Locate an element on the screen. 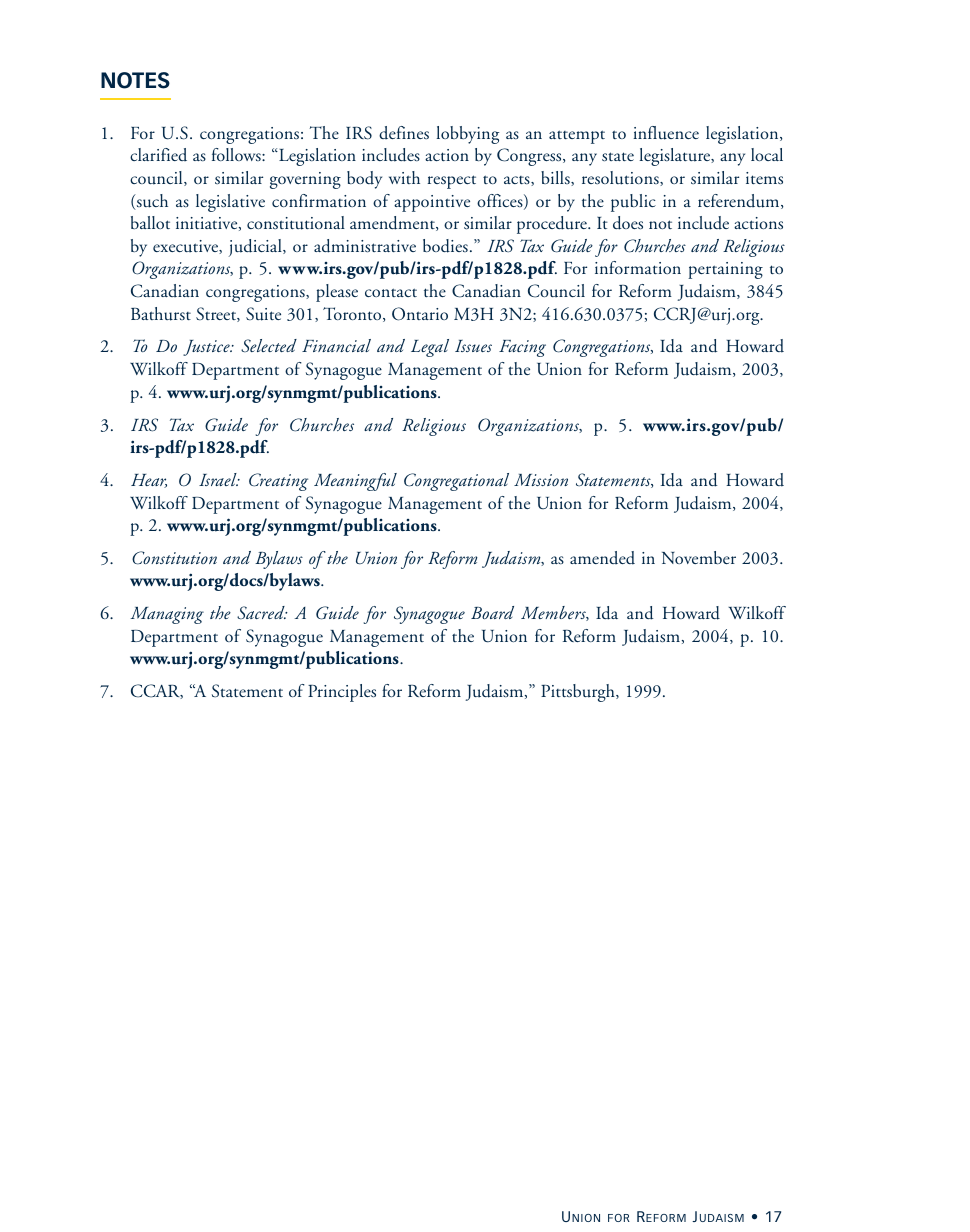 The height and width of the screenshot is (1232, 970). Justice is located at coordinates (207, 348).
